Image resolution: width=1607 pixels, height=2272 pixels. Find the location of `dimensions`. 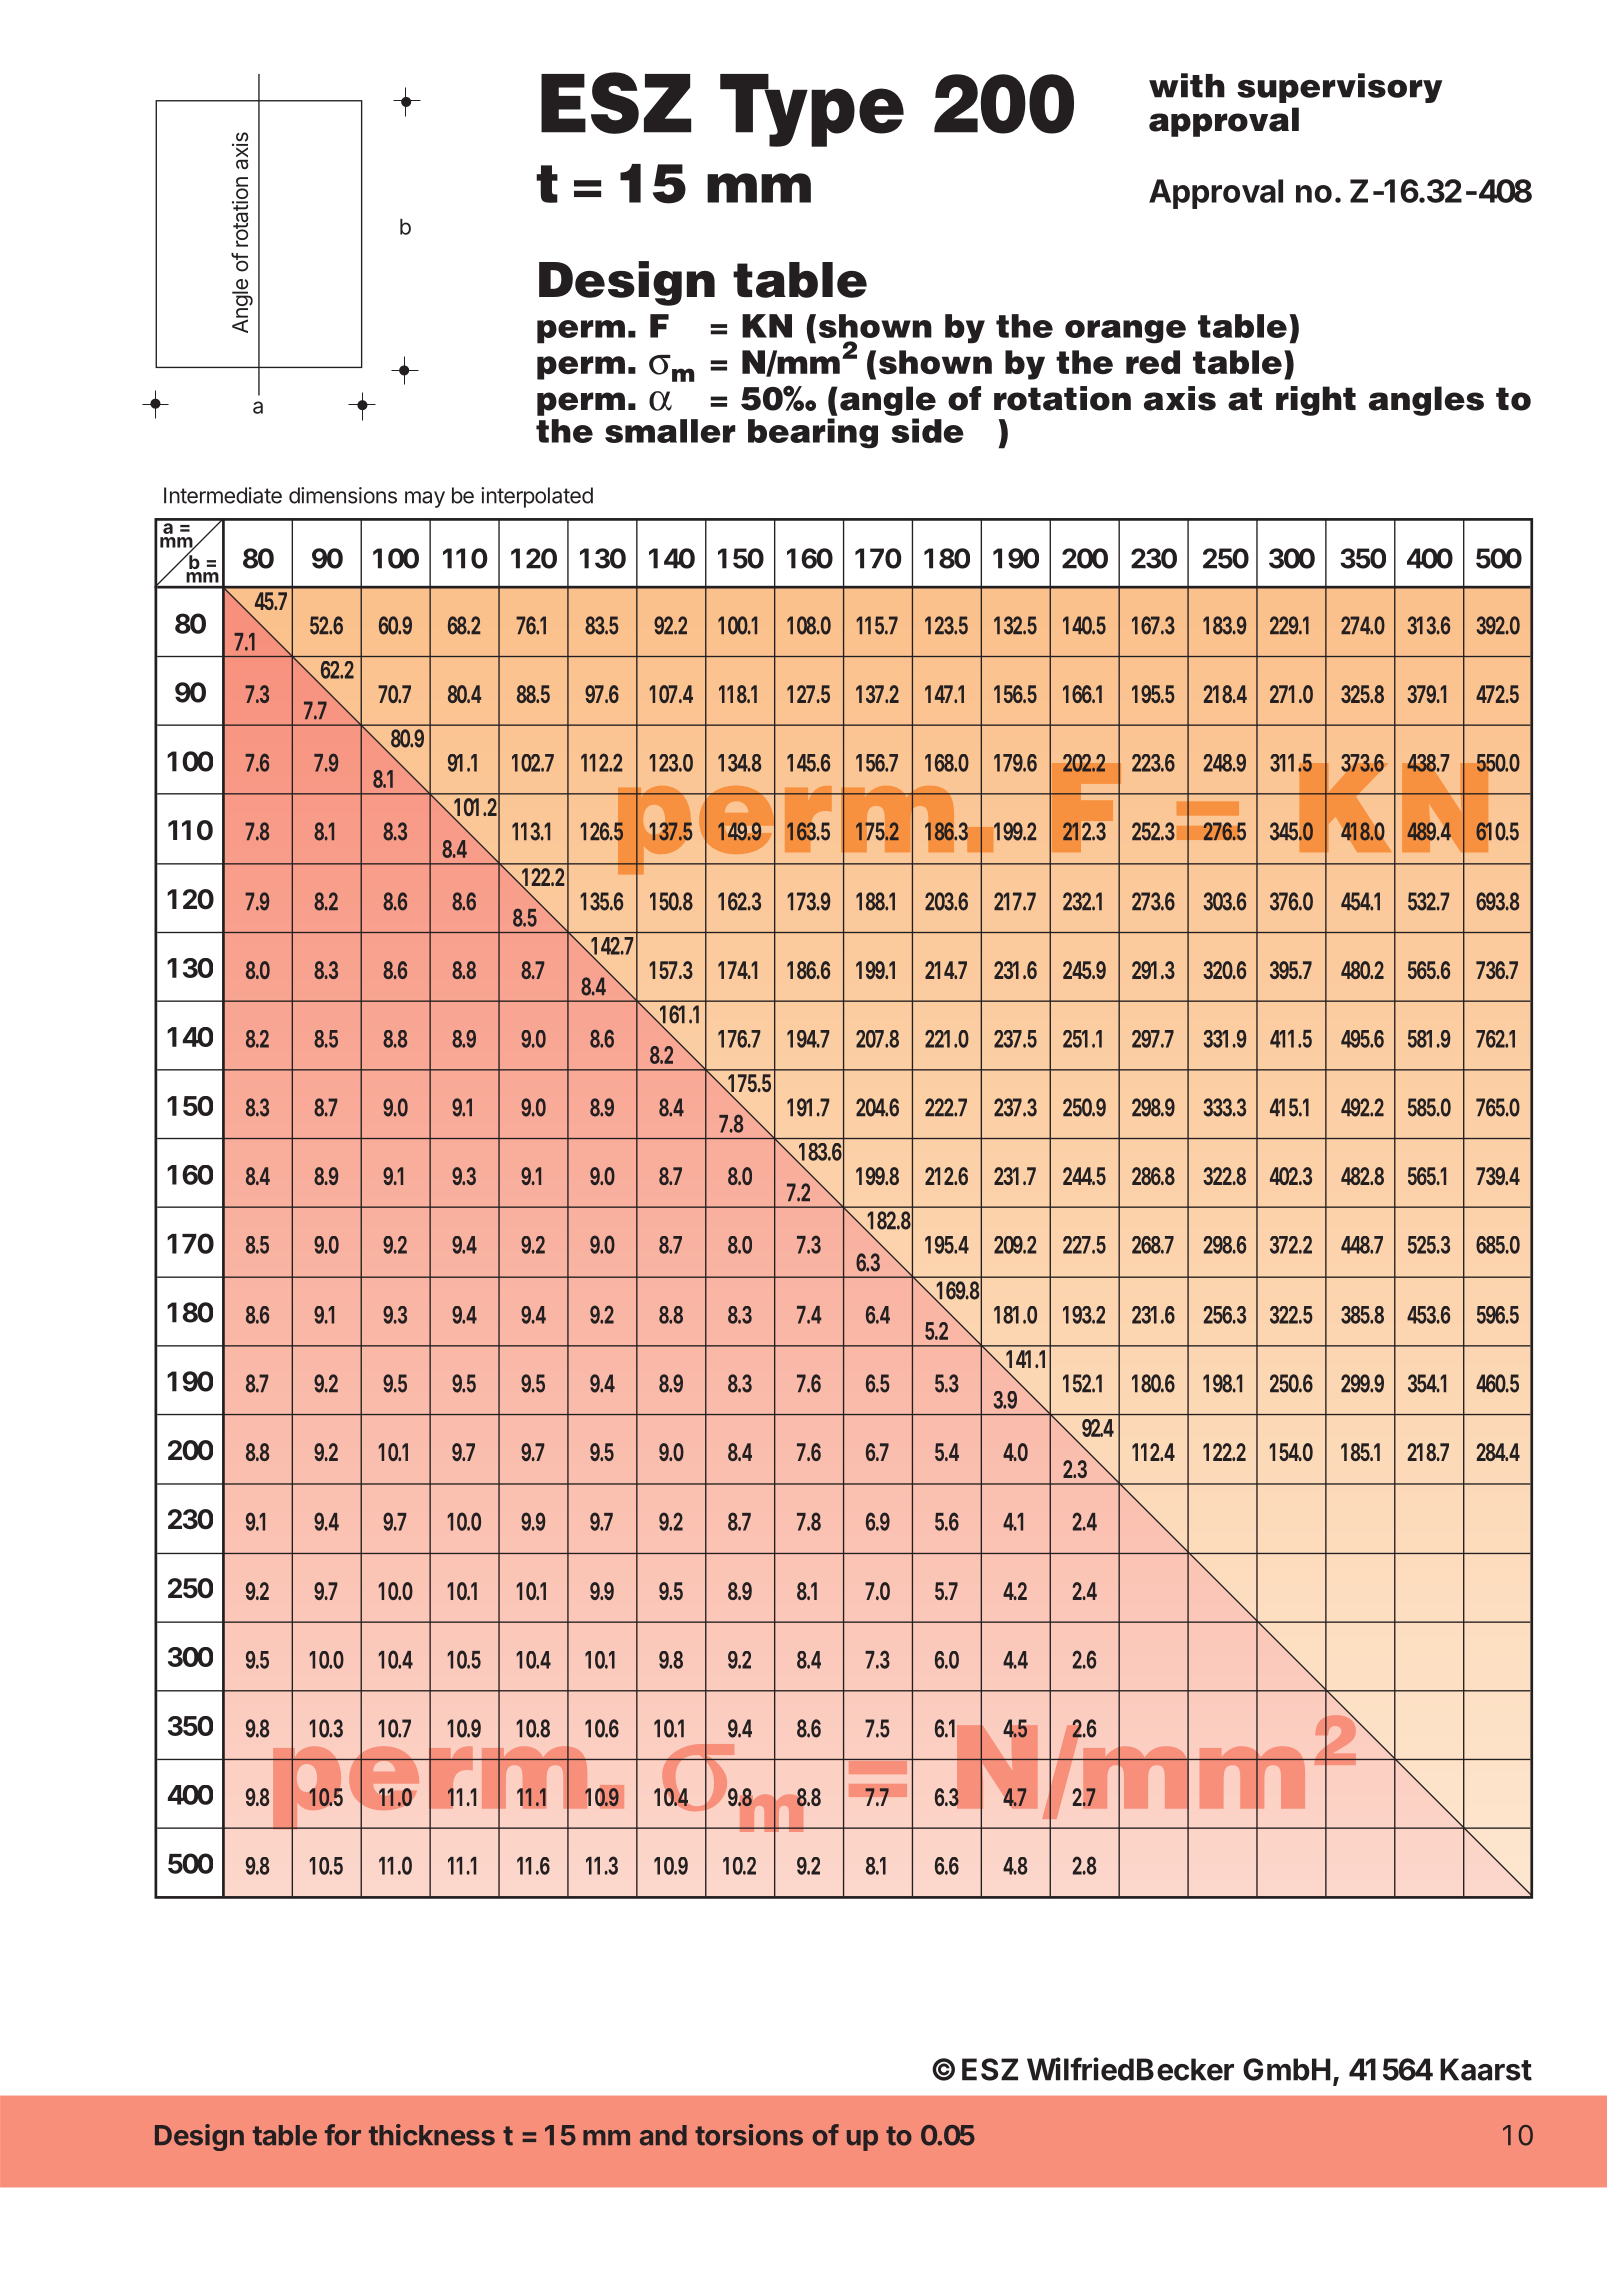

dimensions is located at coordinates (343, 495).
